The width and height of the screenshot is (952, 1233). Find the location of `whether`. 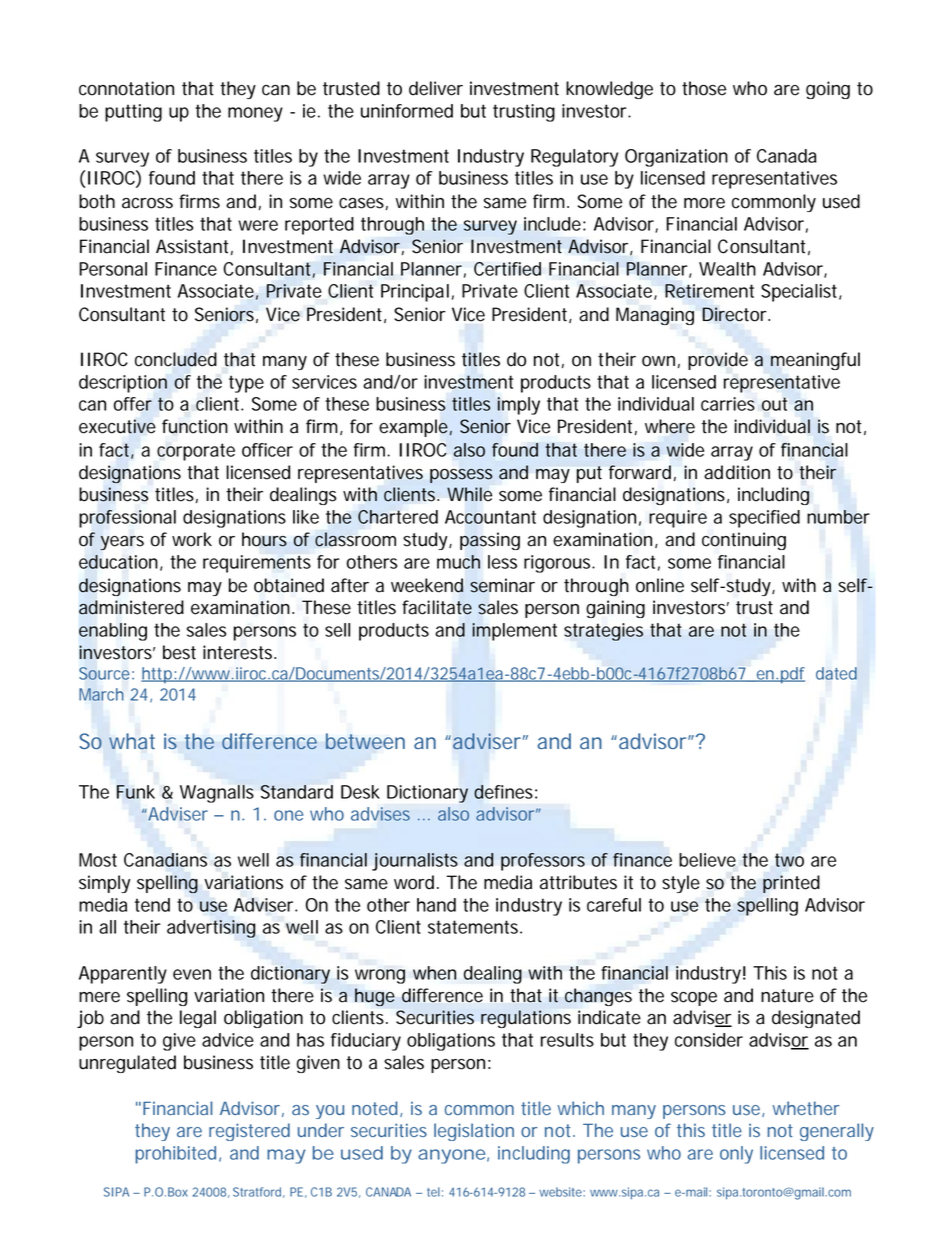

whether is located at coordinates (806, 1108).
